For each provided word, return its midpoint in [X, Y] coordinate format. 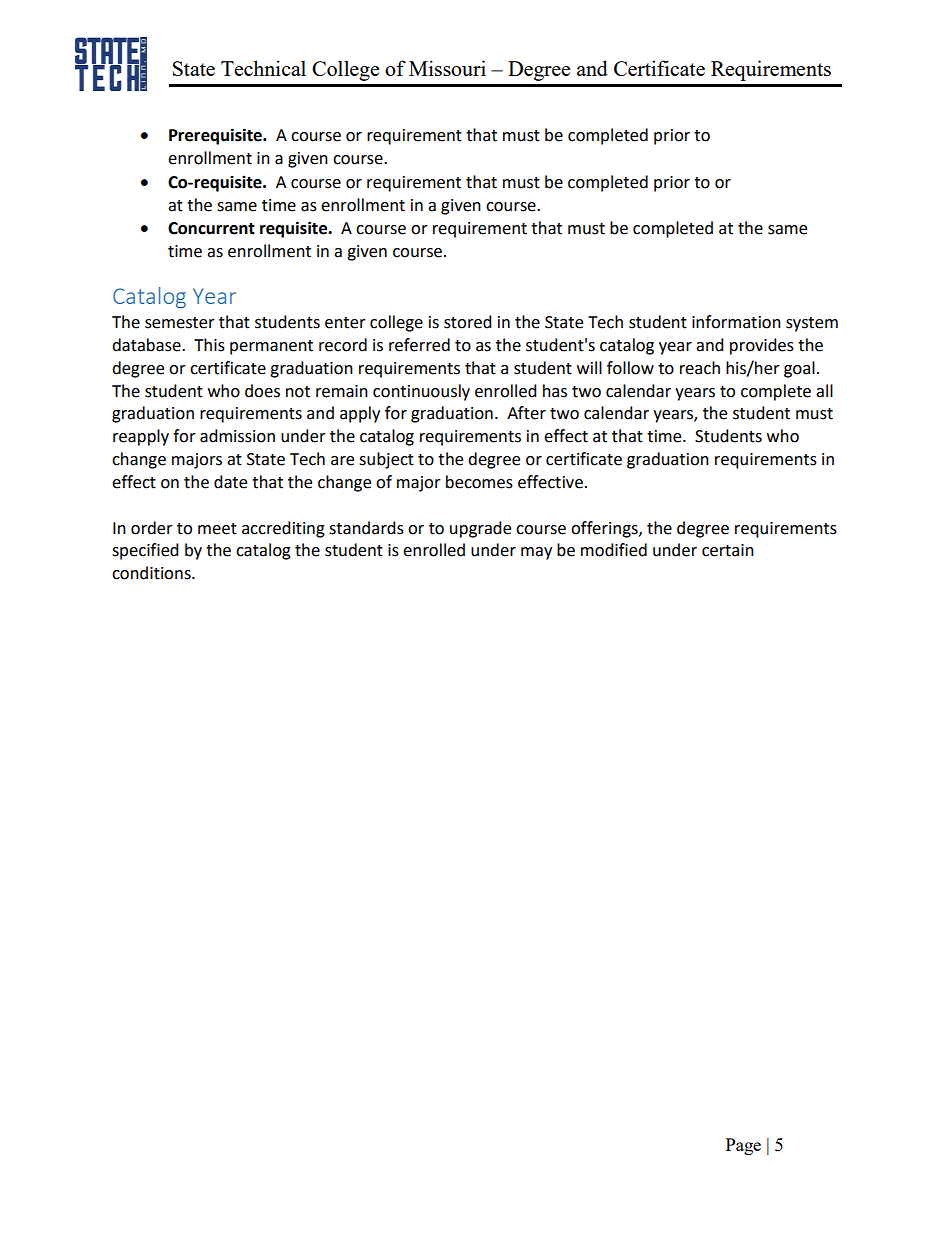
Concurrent [211, 228]
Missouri [447, 68]
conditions [152, 573]
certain [728, 550]
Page [743, 1146]
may [536, 553]
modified [614, 550]
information [736, 322]
